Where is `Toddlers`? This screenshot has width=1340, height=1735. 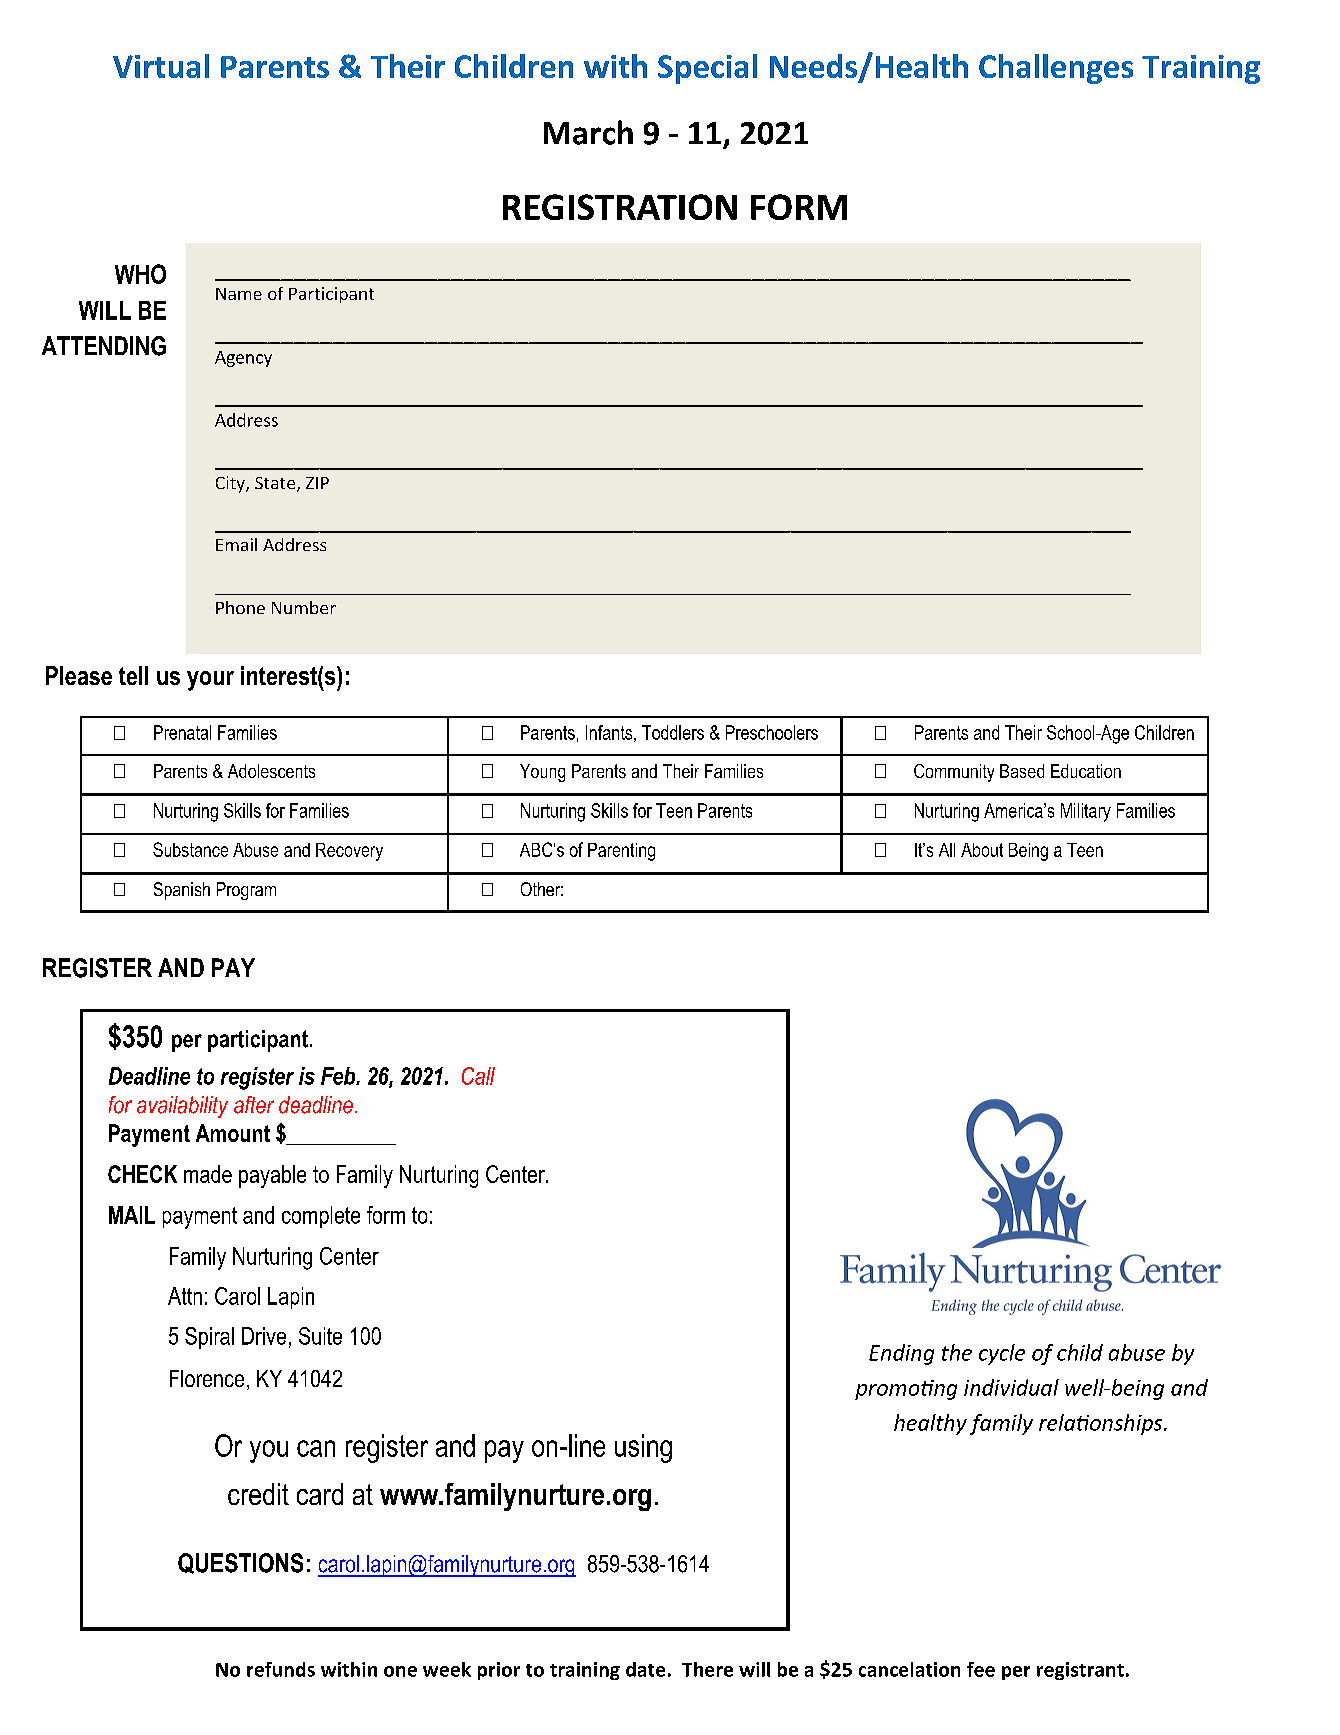 Toddlers is located at coordinates (673, 732).
